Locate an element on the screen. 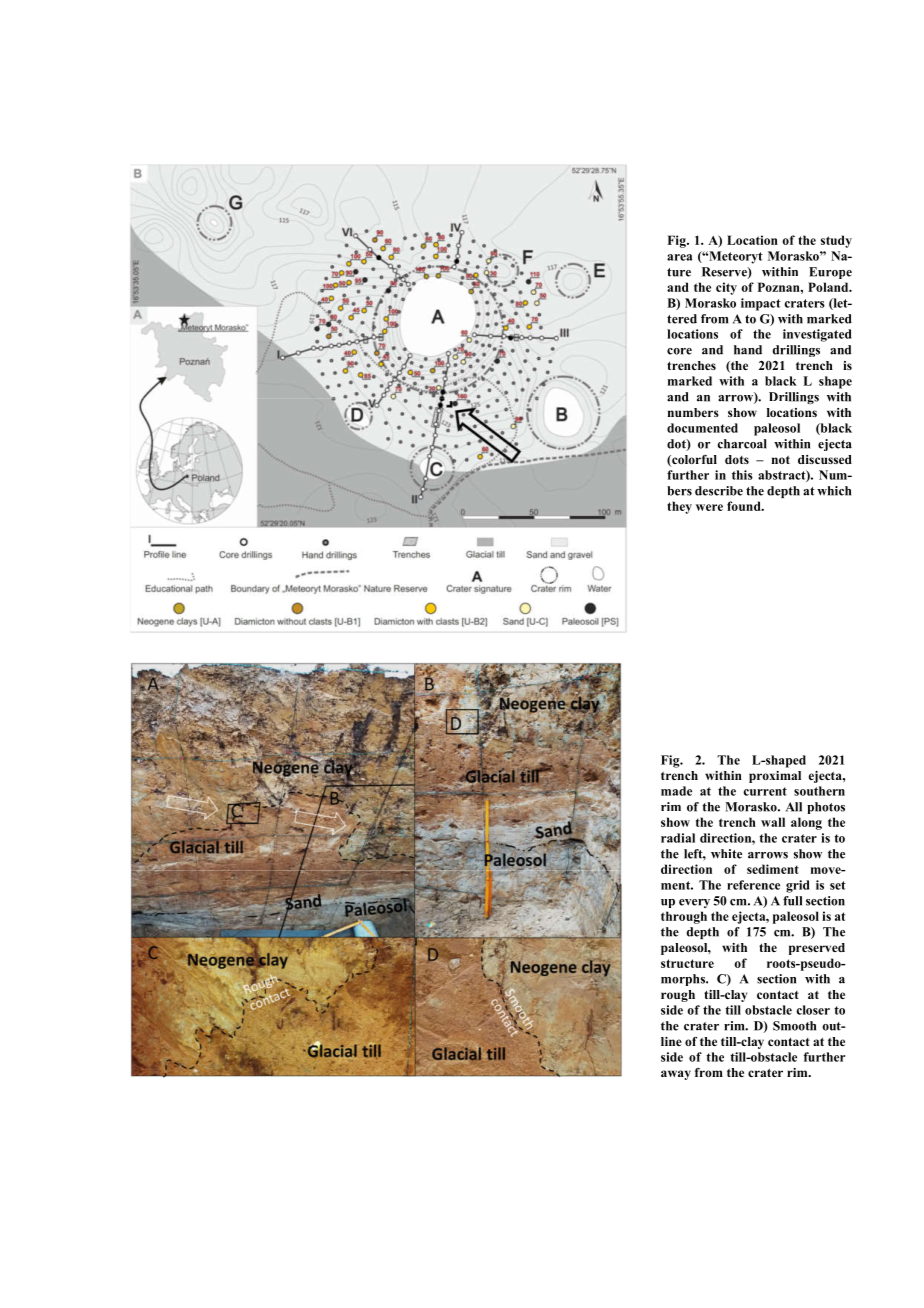 This screenshot has height=1308, width=924. impact is located at coordinates (761, 304).
